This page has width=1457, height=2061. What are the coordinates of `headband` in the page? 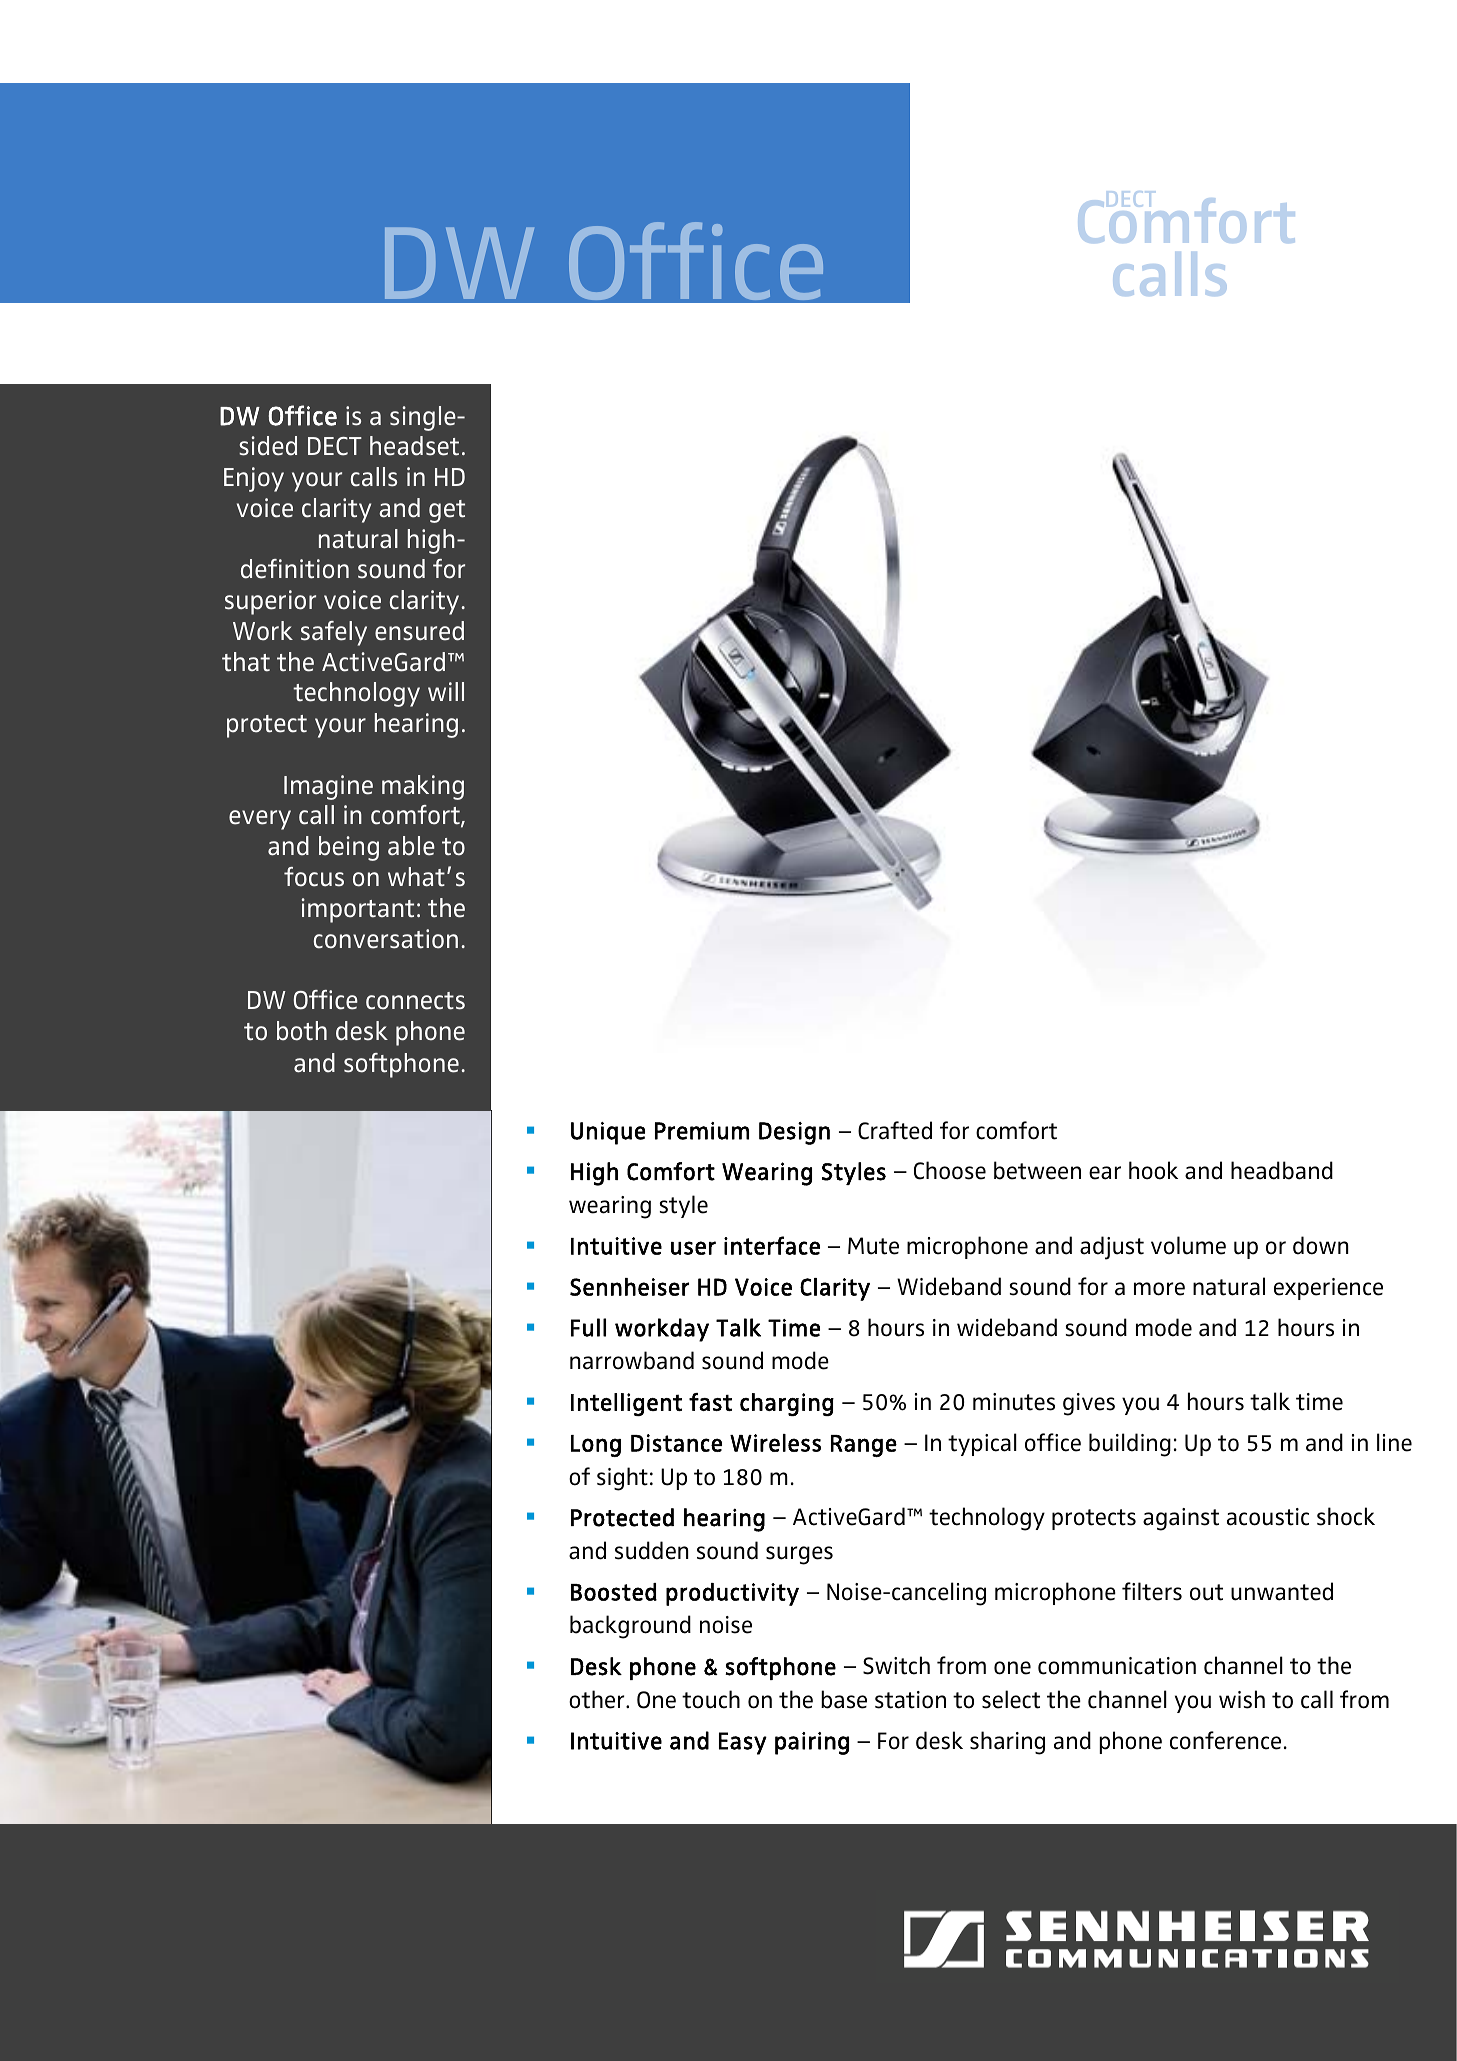 It's located at (1282, 1170).
